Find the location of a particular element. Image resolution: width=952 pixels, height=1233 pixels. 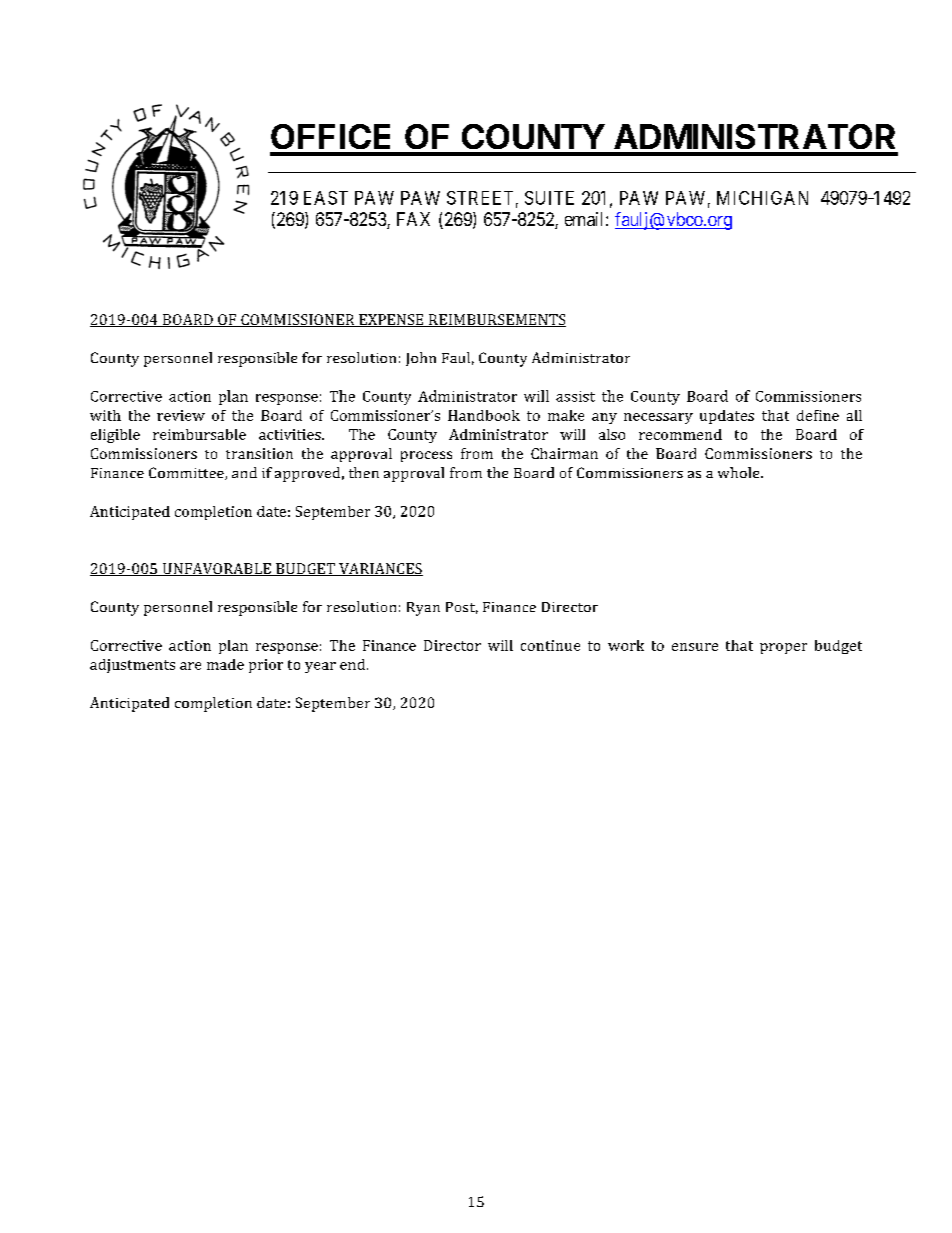

EAST is located at coordinates (326, 198).
